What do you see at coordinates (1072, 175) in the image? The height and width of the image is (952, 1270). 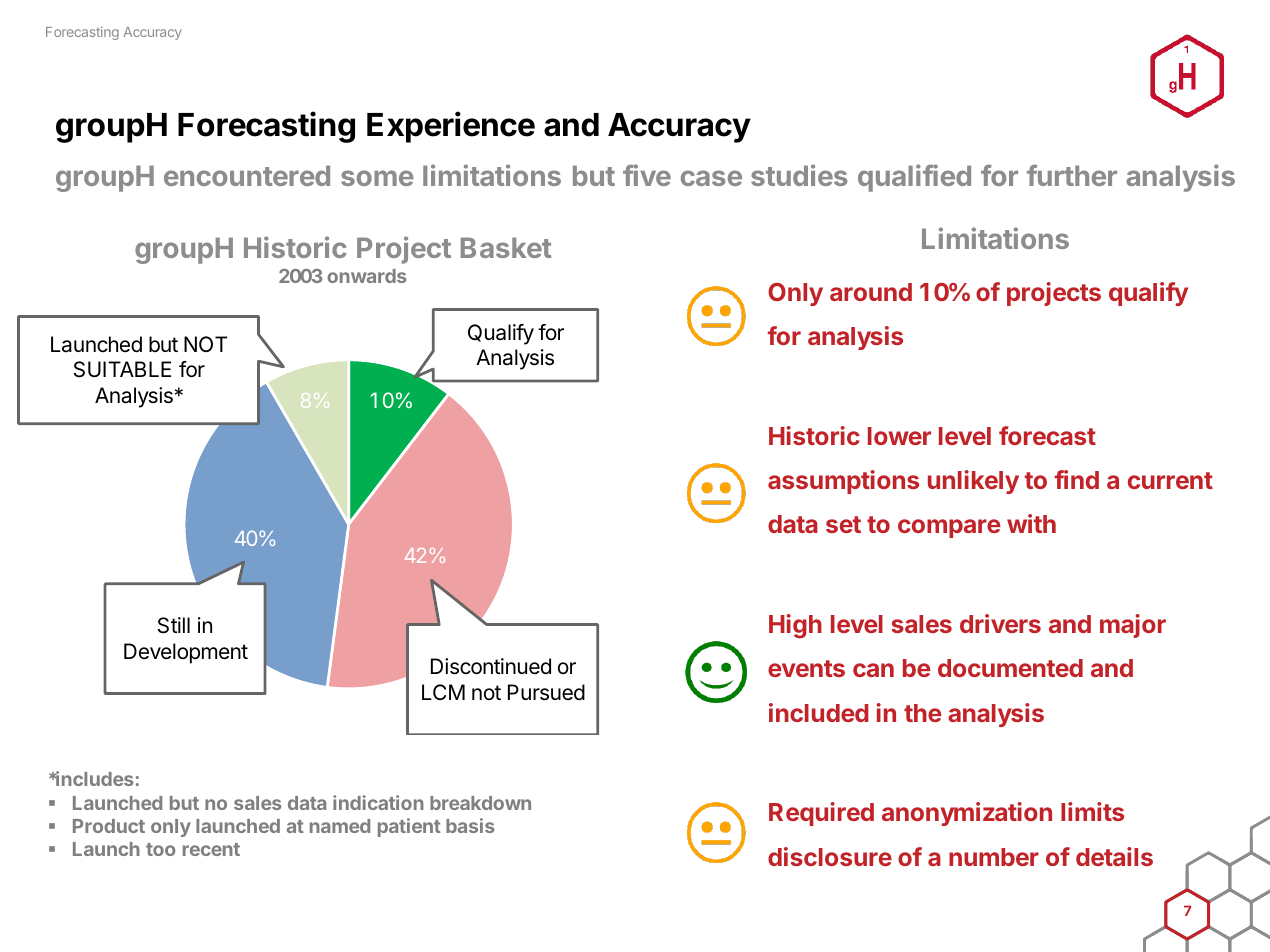 I see `further` at bounding box center [1072, 175].
